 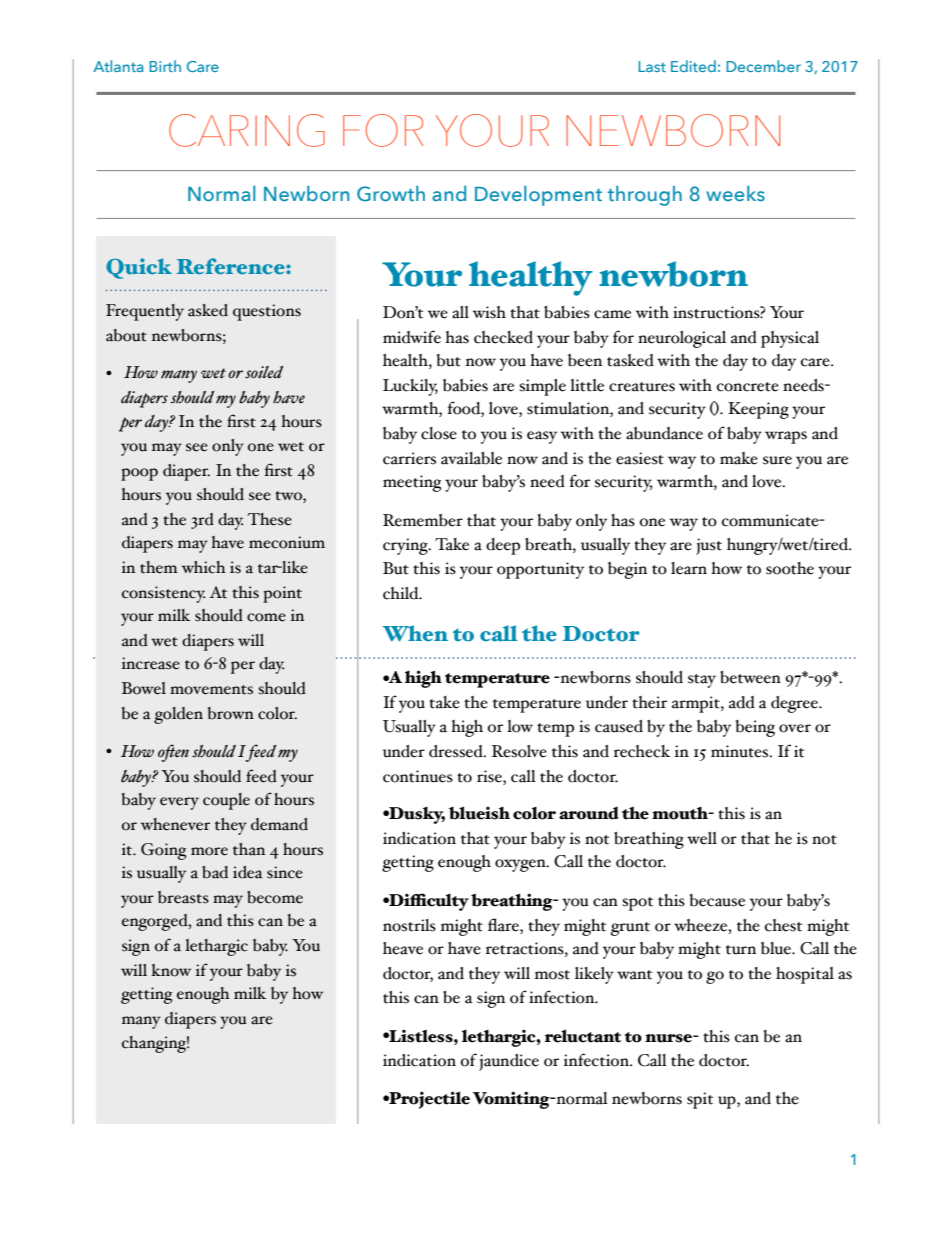 I want to click on Birth, so click(x=165, y=66).
